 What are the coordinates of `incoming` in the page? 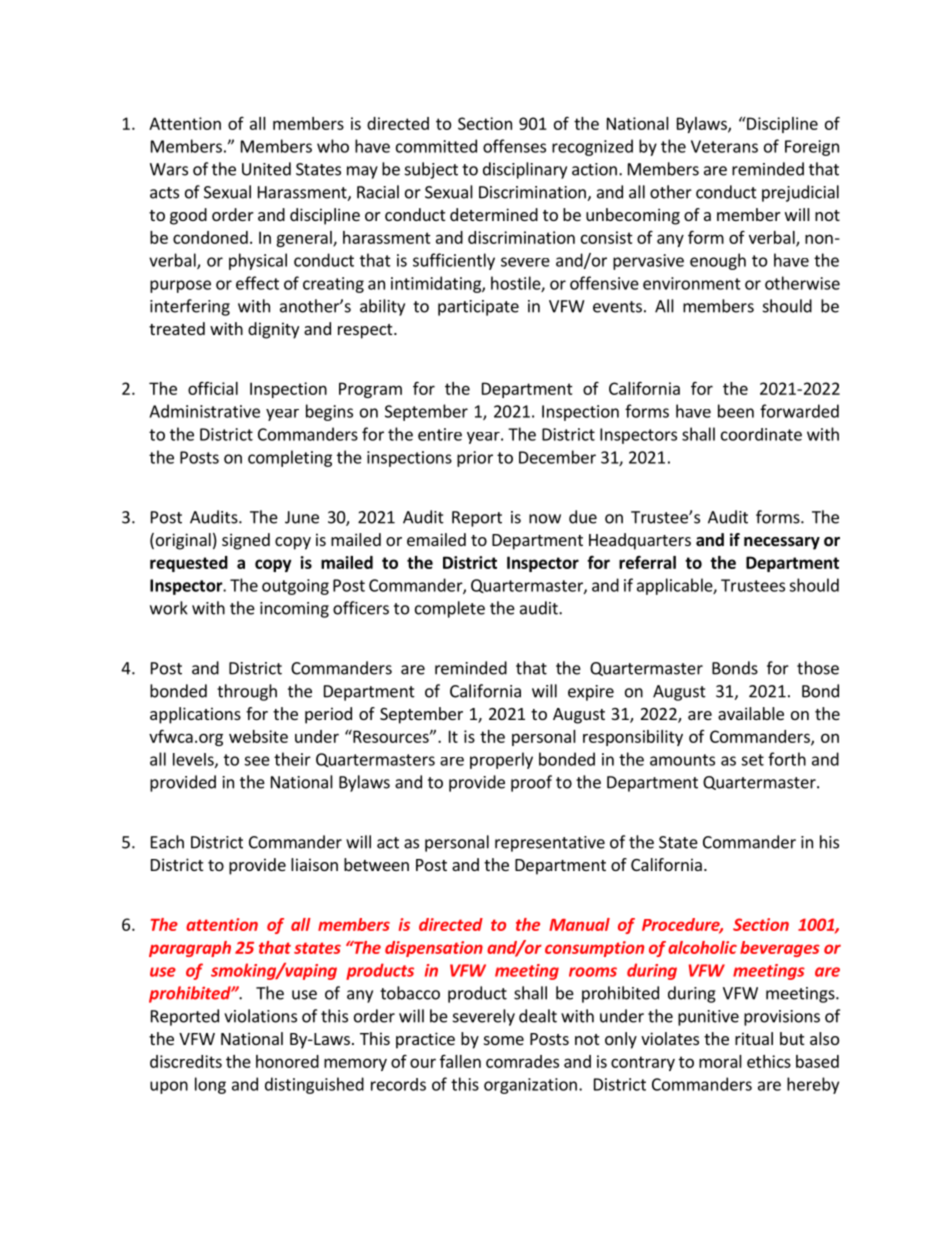 It's located at (294, 610).
